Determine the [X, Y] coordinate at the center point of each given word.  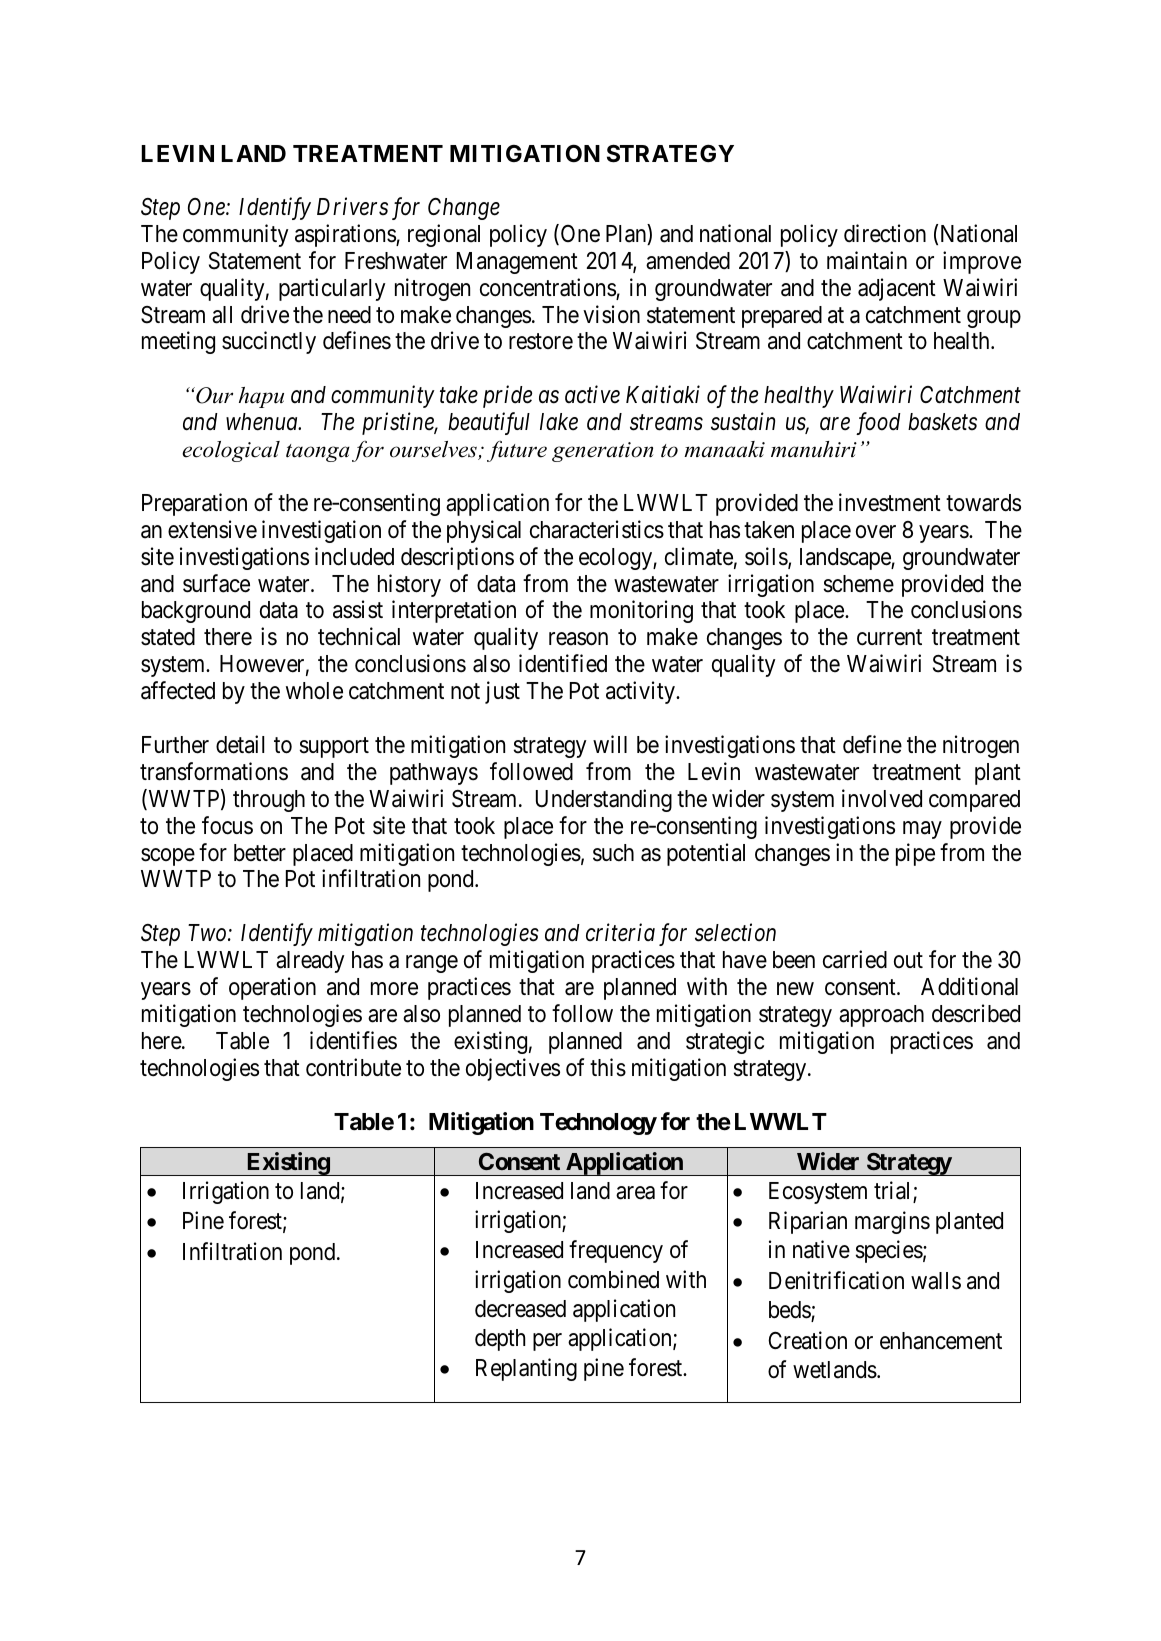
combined [613, 1279]
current [889, 638]
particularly [332, 289]
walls [936, 1281]
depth [500, 1340]
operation [272, 988]
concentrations [548, 288]
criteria [620, 933]
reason [578, 639]
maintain [867, 260]
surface [216, 583]
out [908, 960]
